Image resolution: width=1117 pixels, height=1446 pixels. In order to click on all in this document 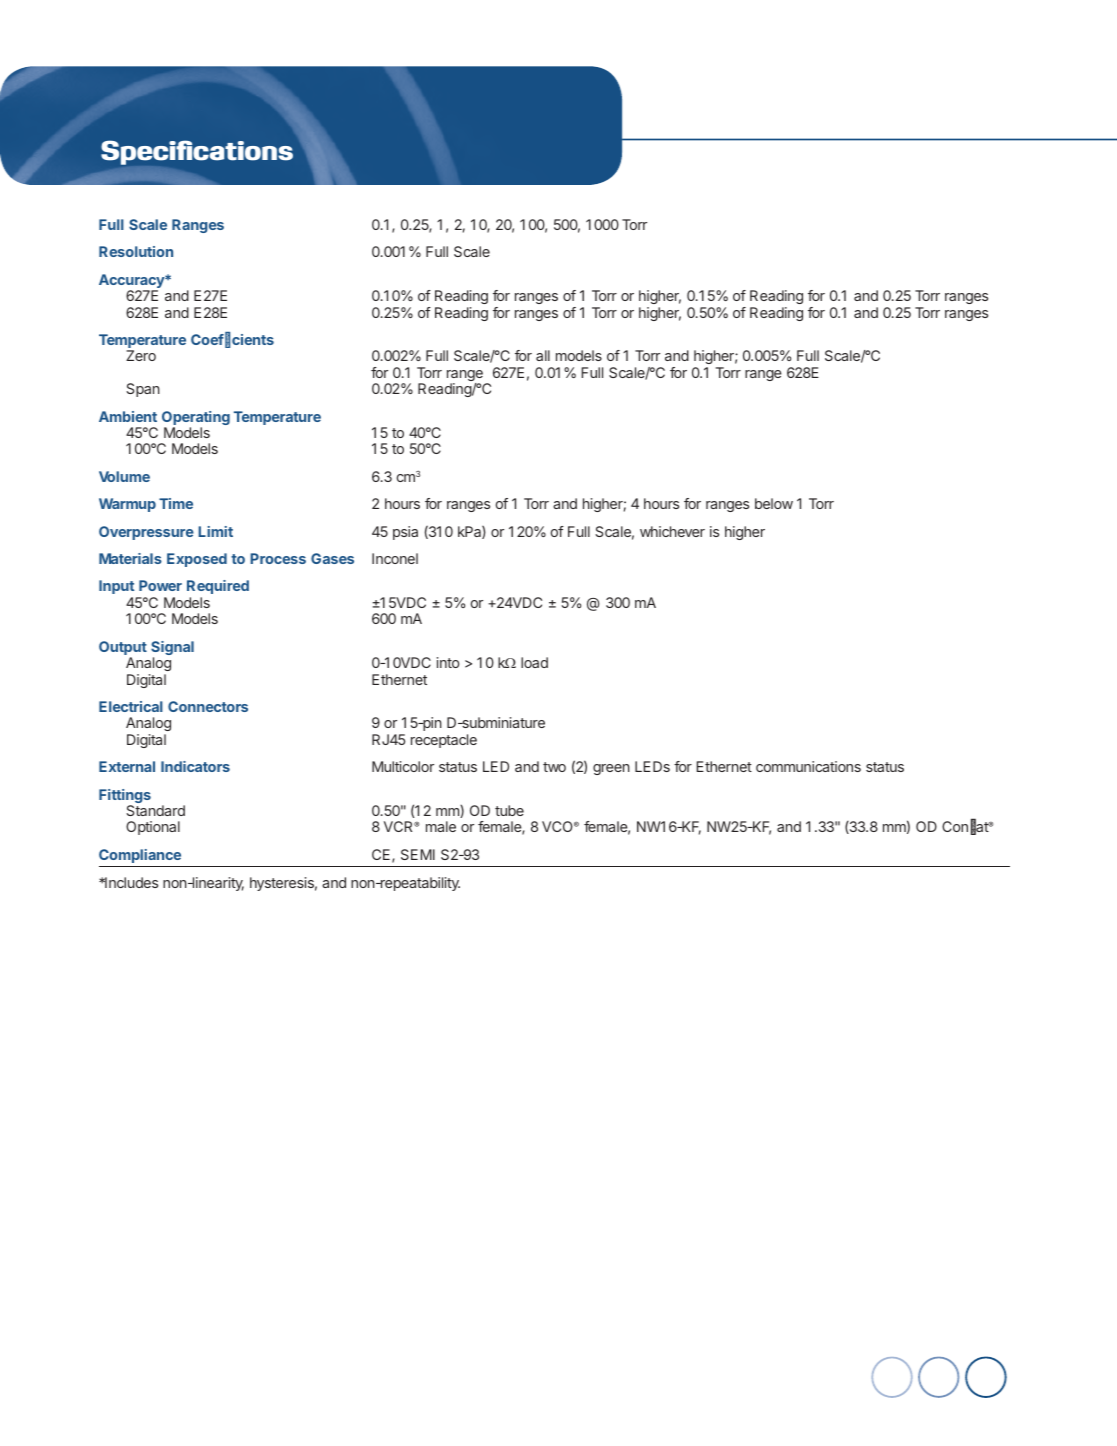, I will do `click(543, 355)`.
